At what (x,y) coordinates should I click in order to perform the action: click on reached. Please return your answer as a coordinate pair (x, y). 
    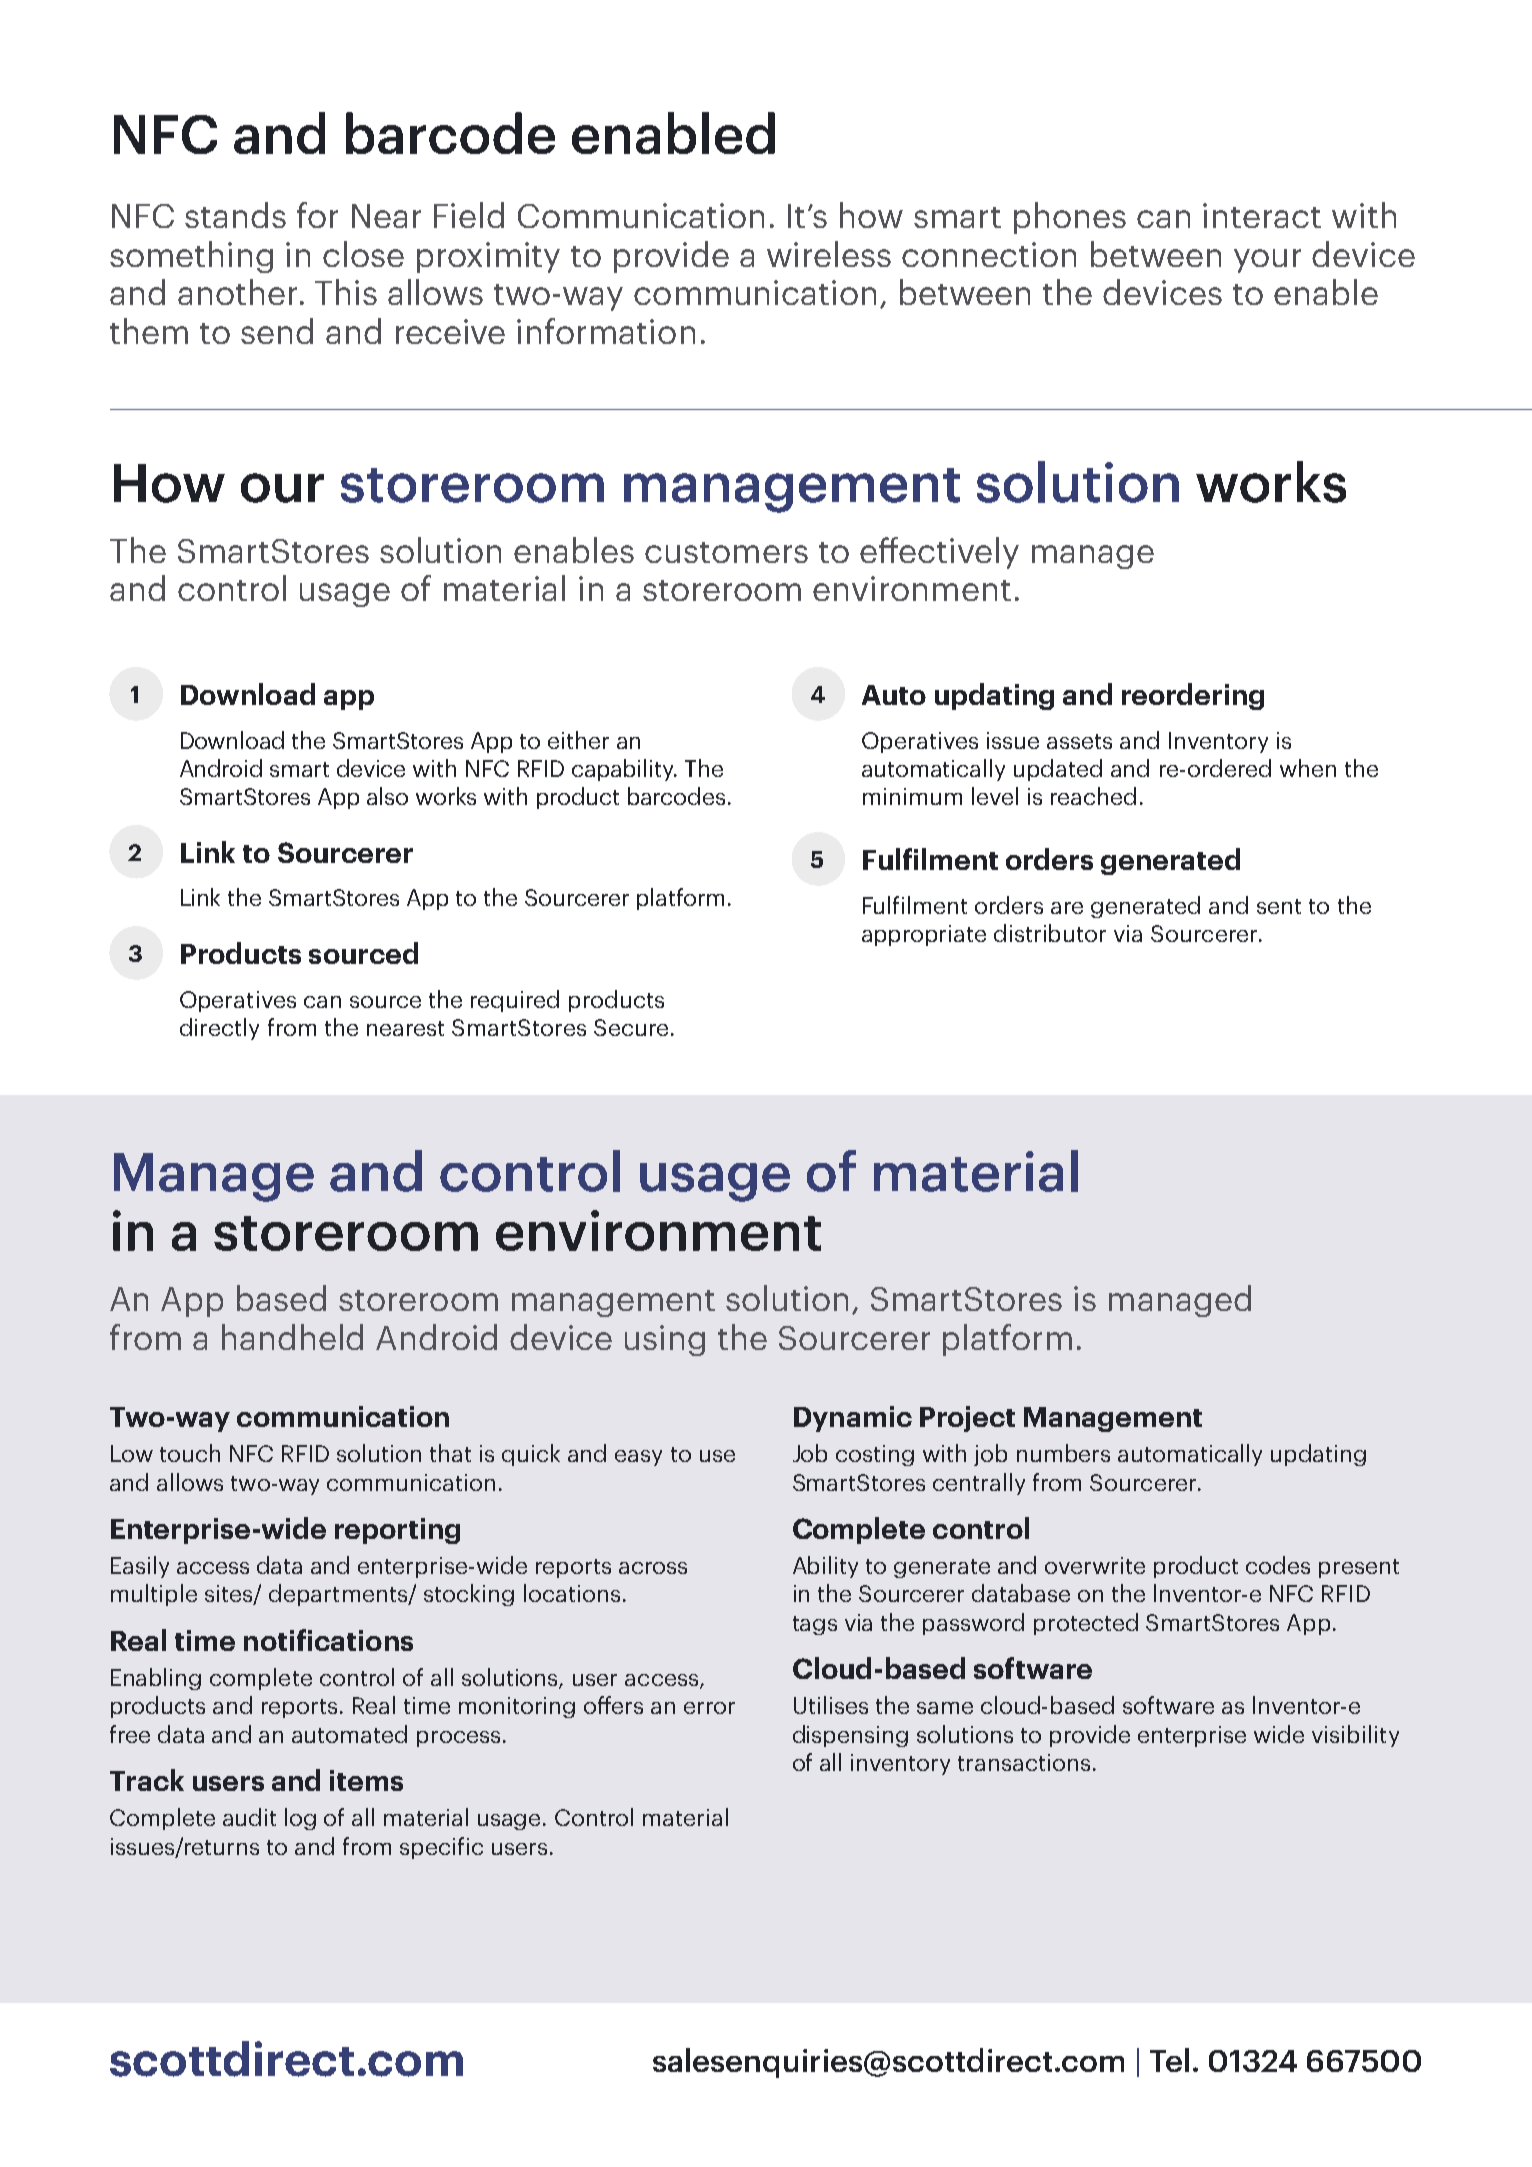
    Looking at the image, I should click on (1093, 796).
